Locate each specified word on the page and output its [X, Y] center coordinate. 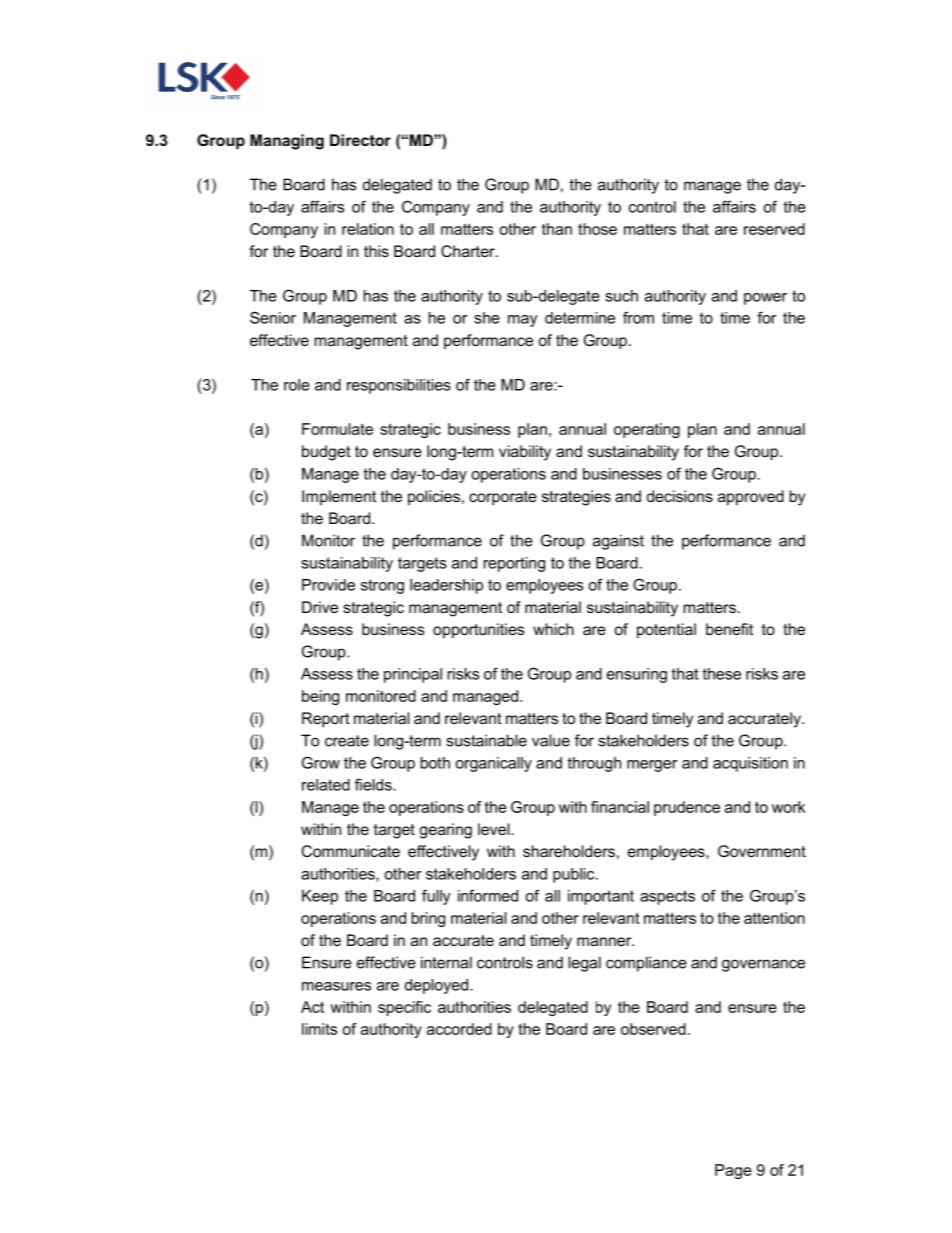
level [495, 829]
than [557, 229]
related [326, 785]
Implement [339, 497]
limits [319, 1029]
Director [360, 140]
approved [751, 497]
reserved [774, 229]
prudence [687, 808]
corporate [503, 498]
